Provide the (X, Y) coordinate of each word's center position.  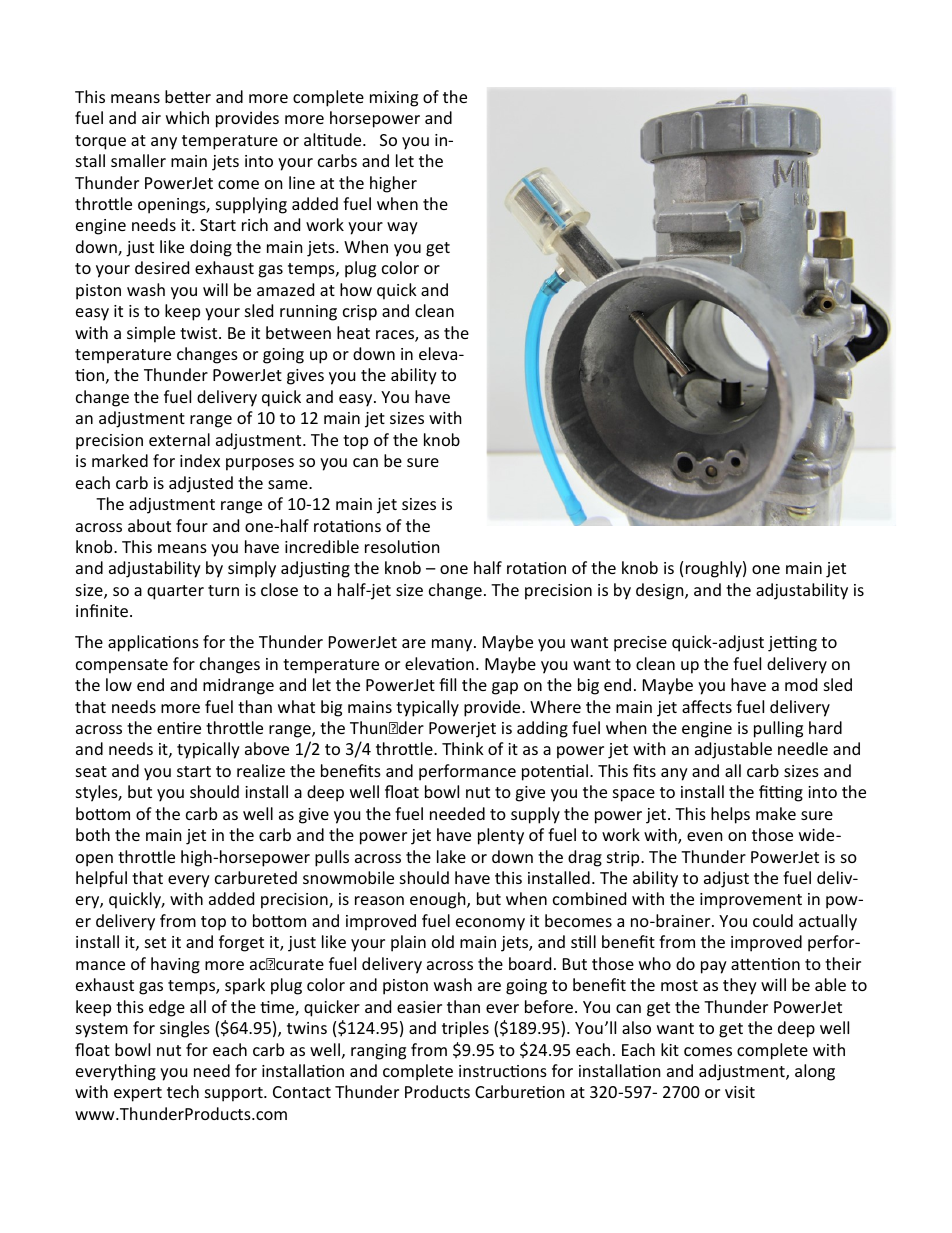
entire (179, 728)
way (402, 228)
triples (465, 1029)
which (187, 117)
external (179, 439)
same (289, 484)
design (661, 591)
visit (740, 1092)
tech (183, 1091)
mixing (394, 99)
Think (463, 748)
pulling (778, 729)
